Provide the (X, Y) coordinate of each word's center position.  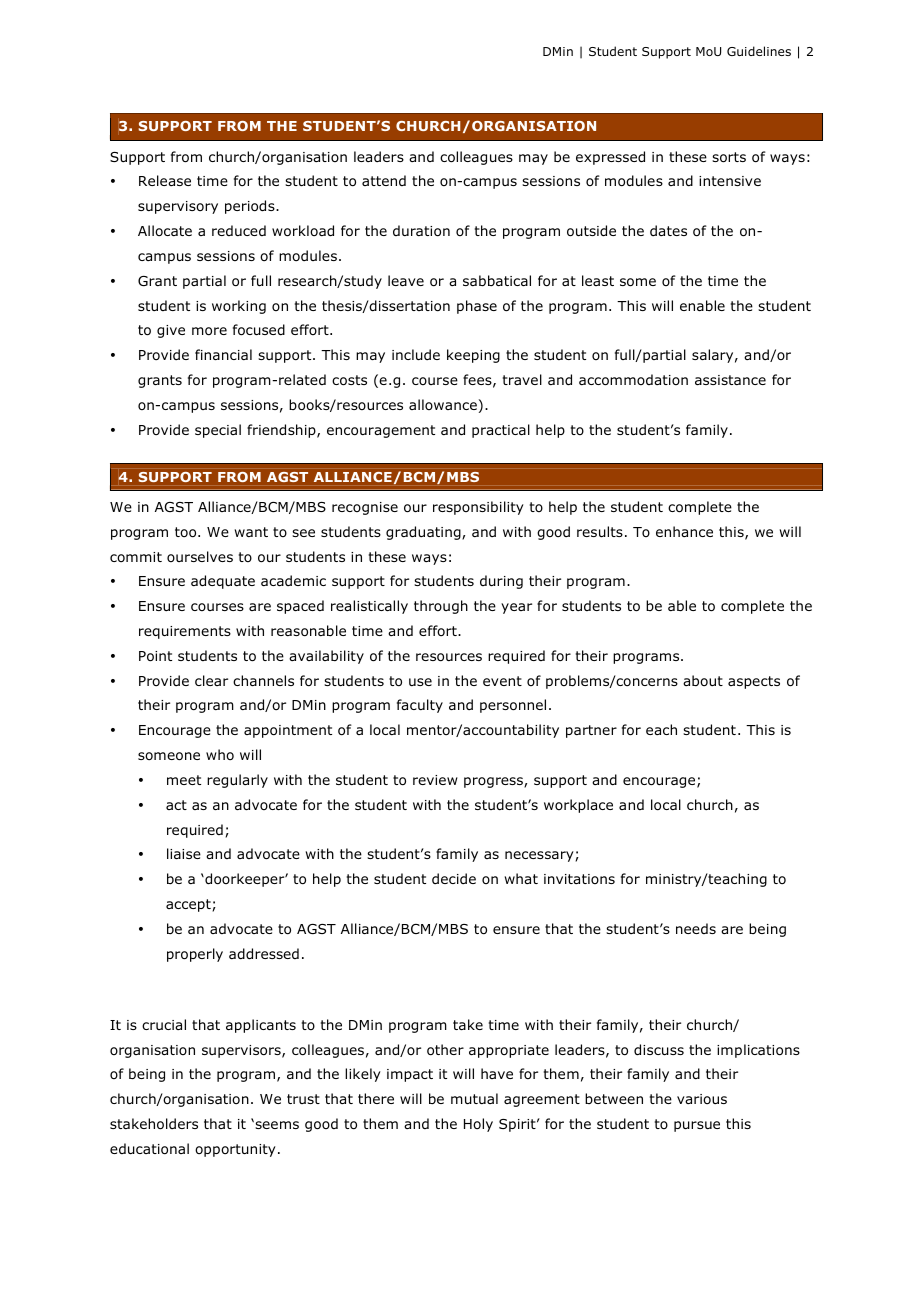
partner (591, 731)
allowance (443, 404)
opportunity (235, 1150)
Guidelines (759, 51)
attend (384, 180)
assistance (730, 380)
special (218, 431)
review (435, 780)
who (220, 754)
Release (165, 180)
